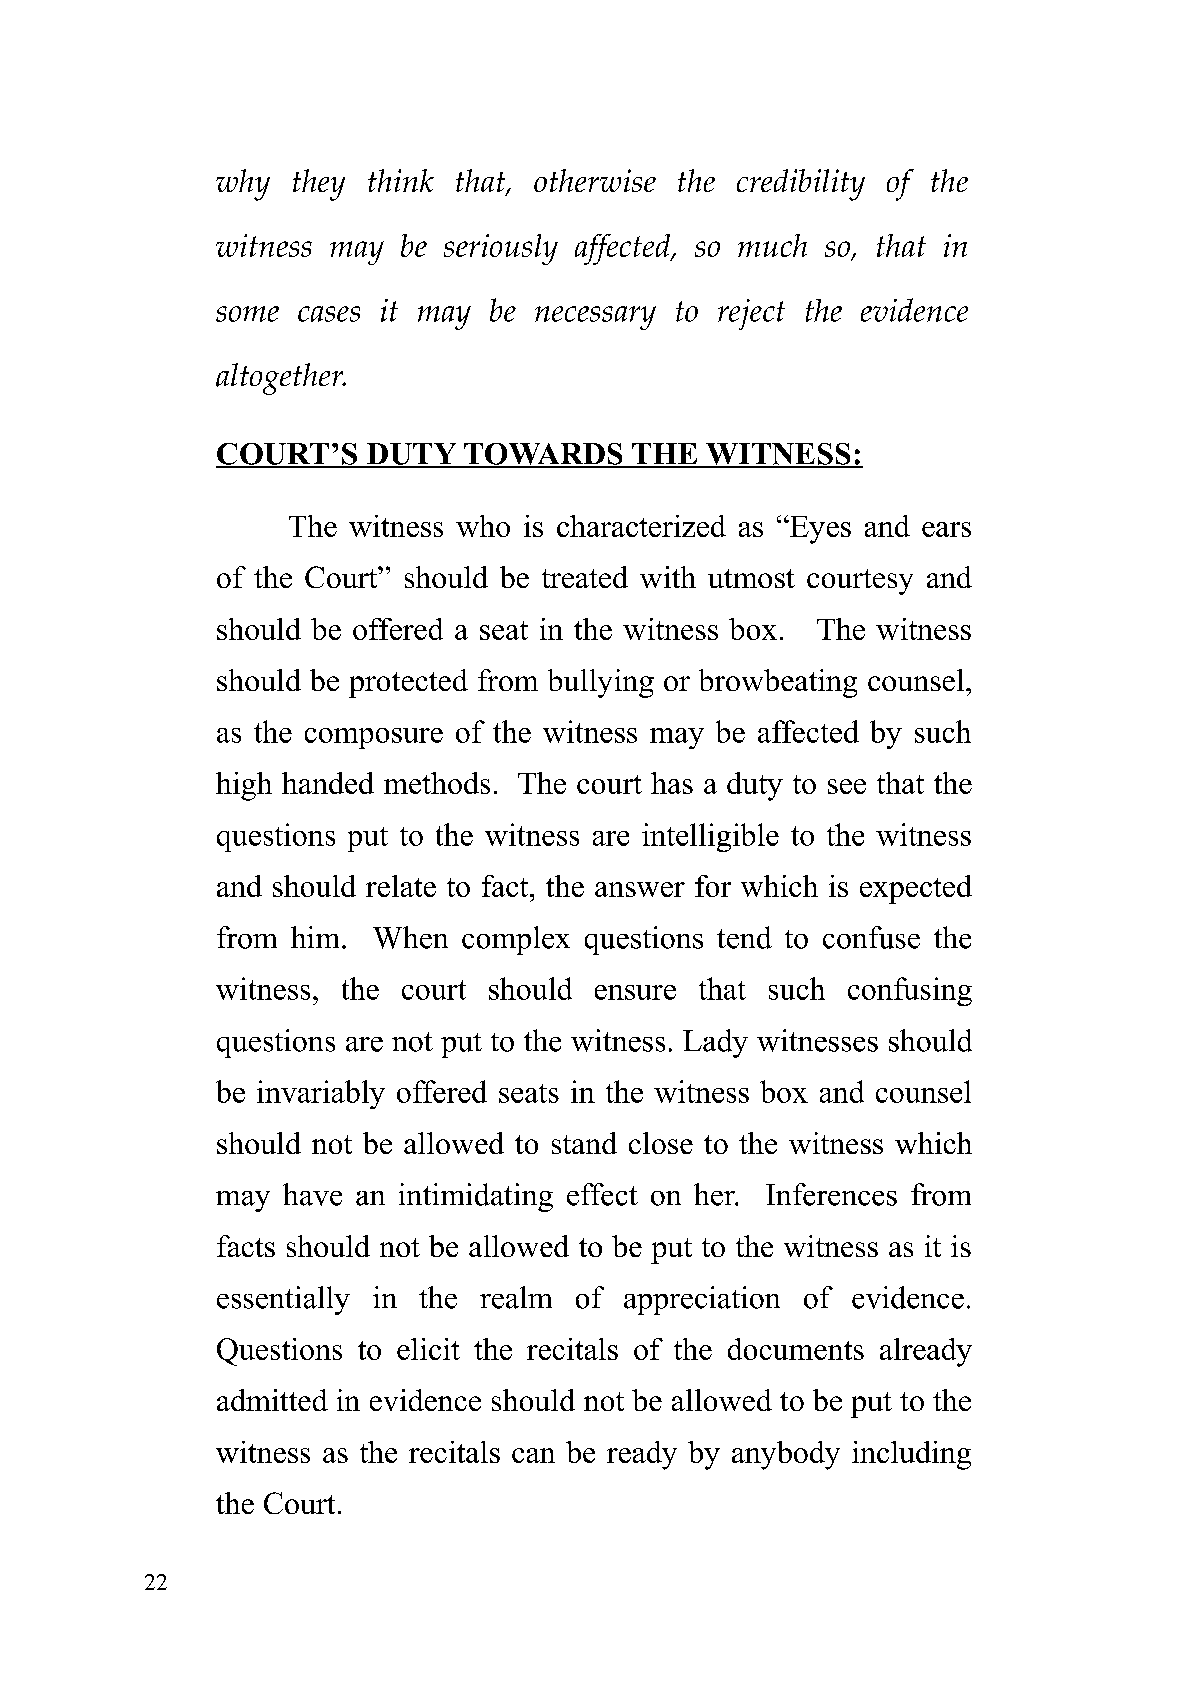 The height and width of the page is (1682, 1188). Describe the element at coordinates (801, 185) in the page. I see `credibility` at that location.
